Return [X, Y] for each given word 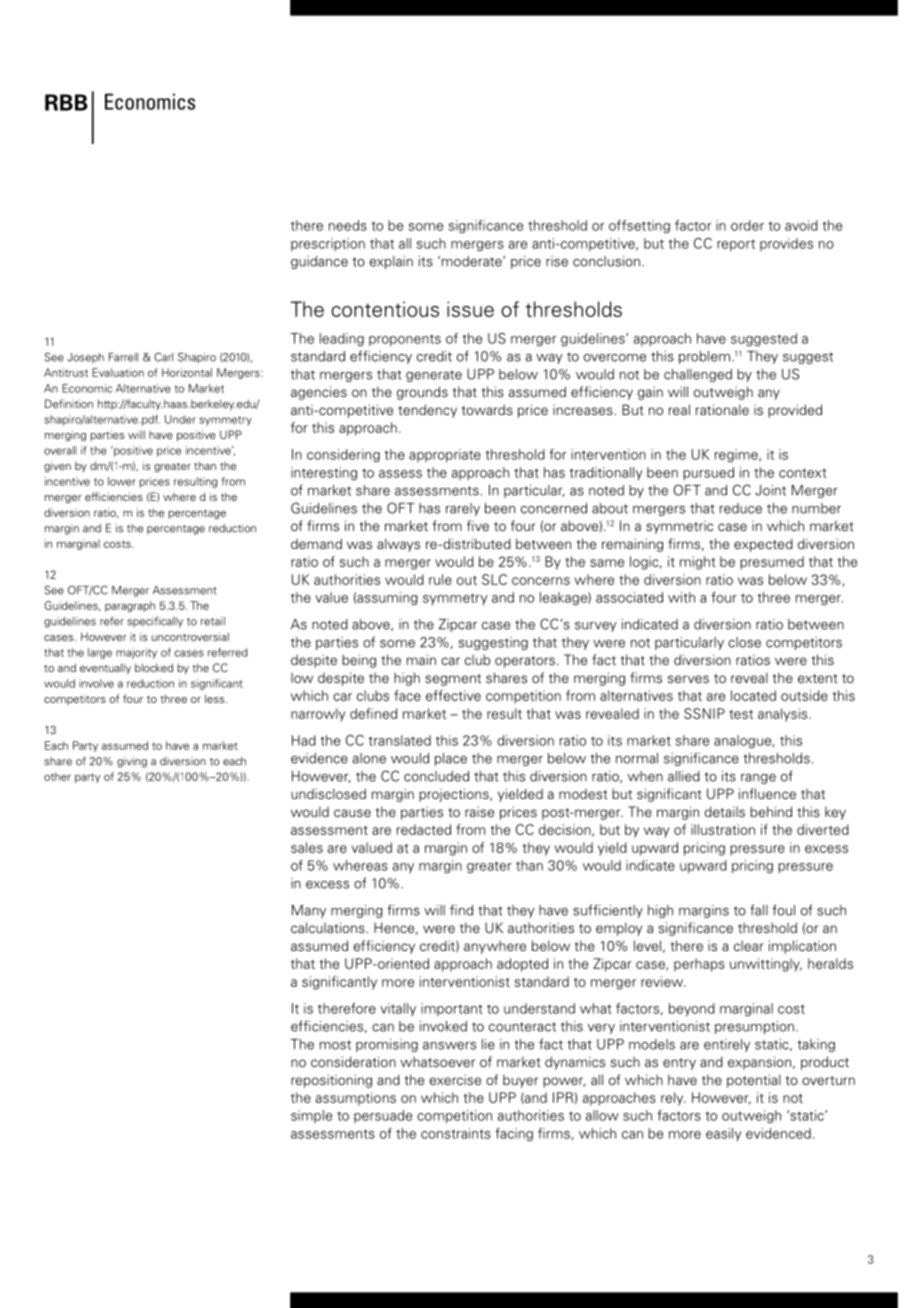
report [736, 245]
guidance [319, 262]
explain [391, 262]
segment [453, 680]
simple [311, 1116]
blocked [154, 667]
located [753, 695]
